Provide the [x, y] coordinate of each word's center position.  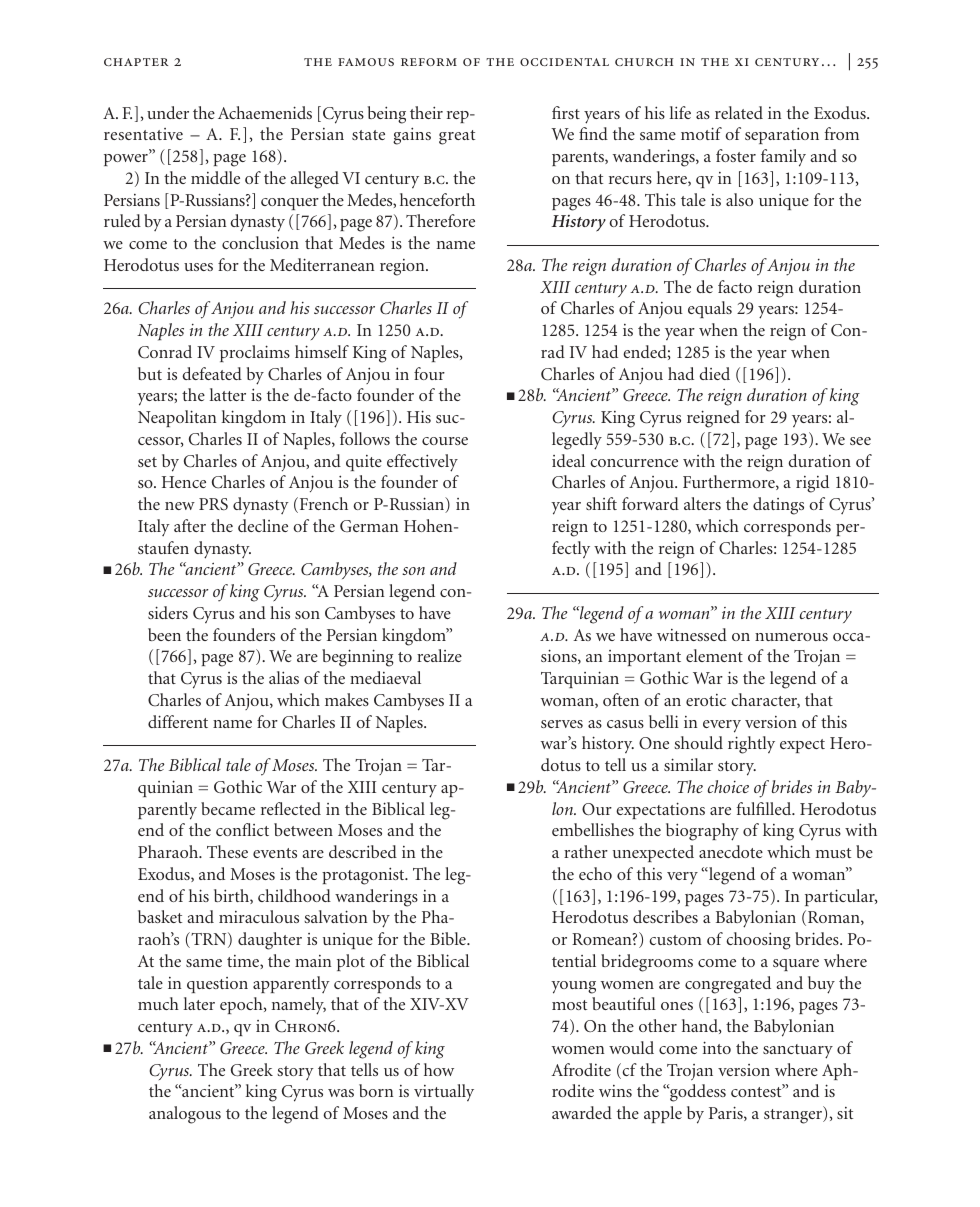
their [426, 112]
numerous [791, 637]
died [714, 373]
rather [586, 851]
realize [439, 655]
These [227, 851]
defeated [212, 373]
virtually [444, 1092]
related [739, 112]
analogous [185, 1115]
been [164, 634]
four [429, 373]
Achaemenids [265, 112]
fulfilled [765, 808]
